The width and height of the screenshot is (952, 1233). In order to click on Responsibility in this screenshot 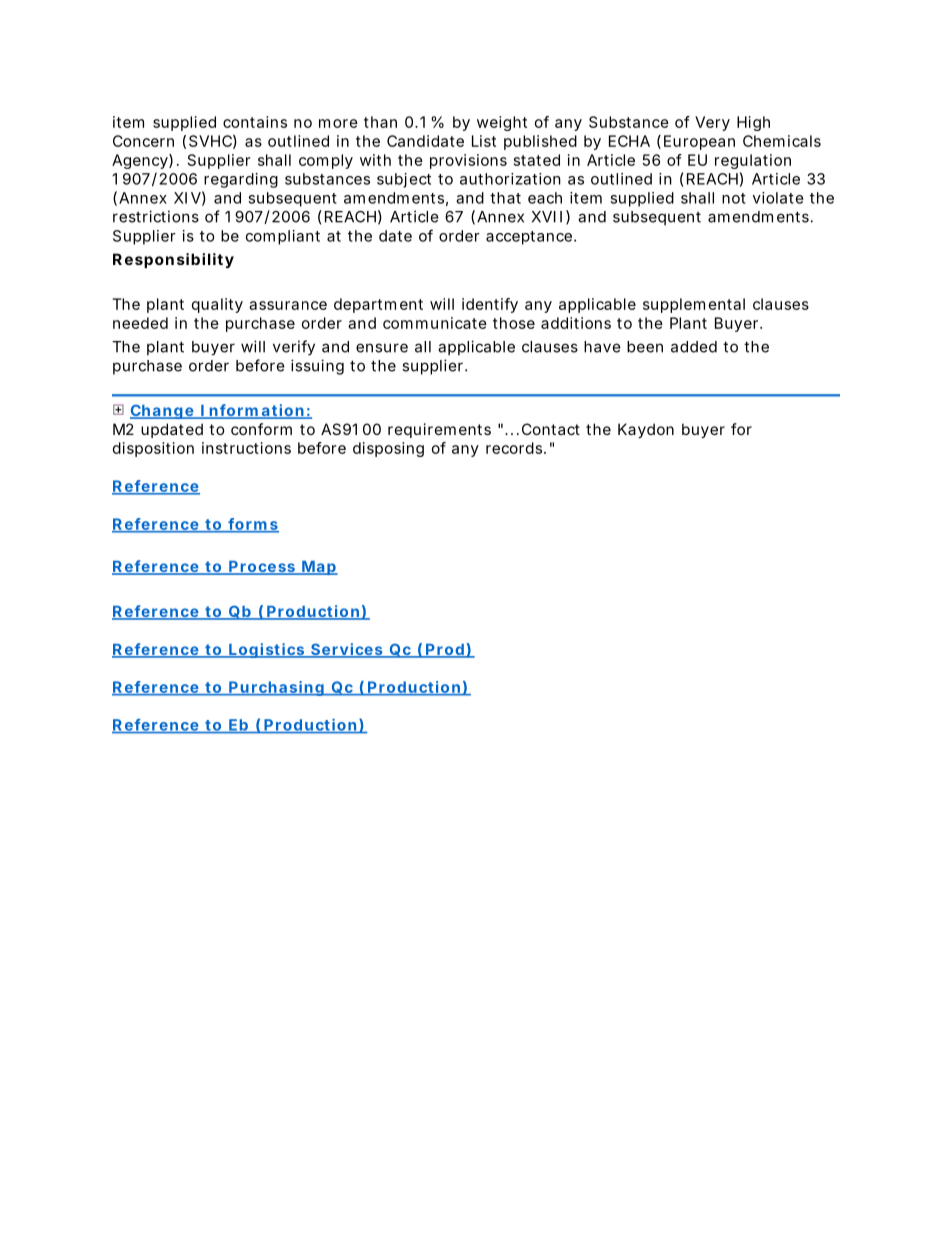, I will do `click(173, 260)`.
